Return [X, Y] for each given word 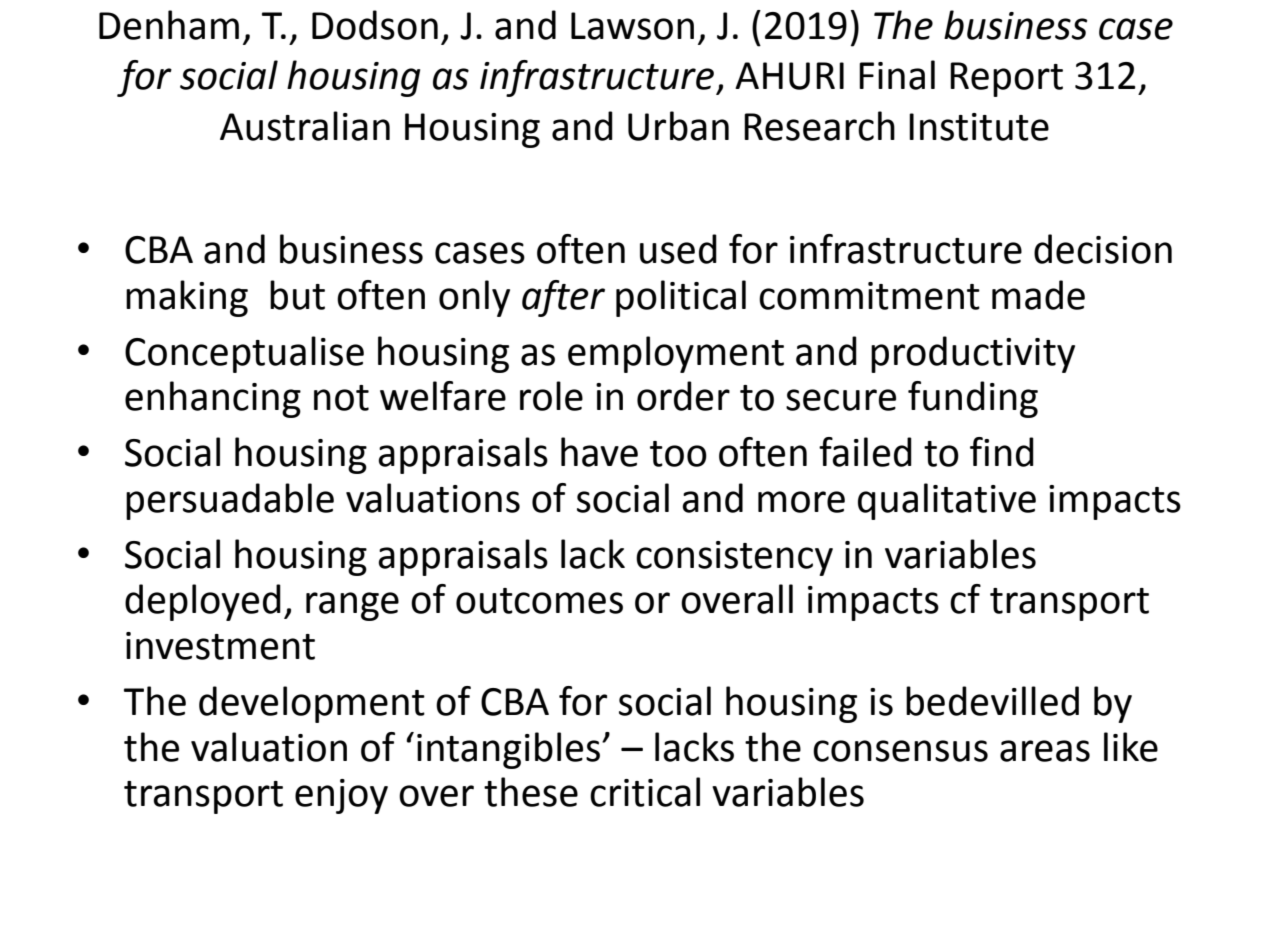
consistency [734, 558]
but [297, 295]
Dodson [375, 25]
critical [645, 792]
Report [1006, 79]
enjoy [341, 796]
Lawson [632, 26]
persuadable [230, 501]
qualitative [947, 501]
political [681, 298]
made [1038, 295]
